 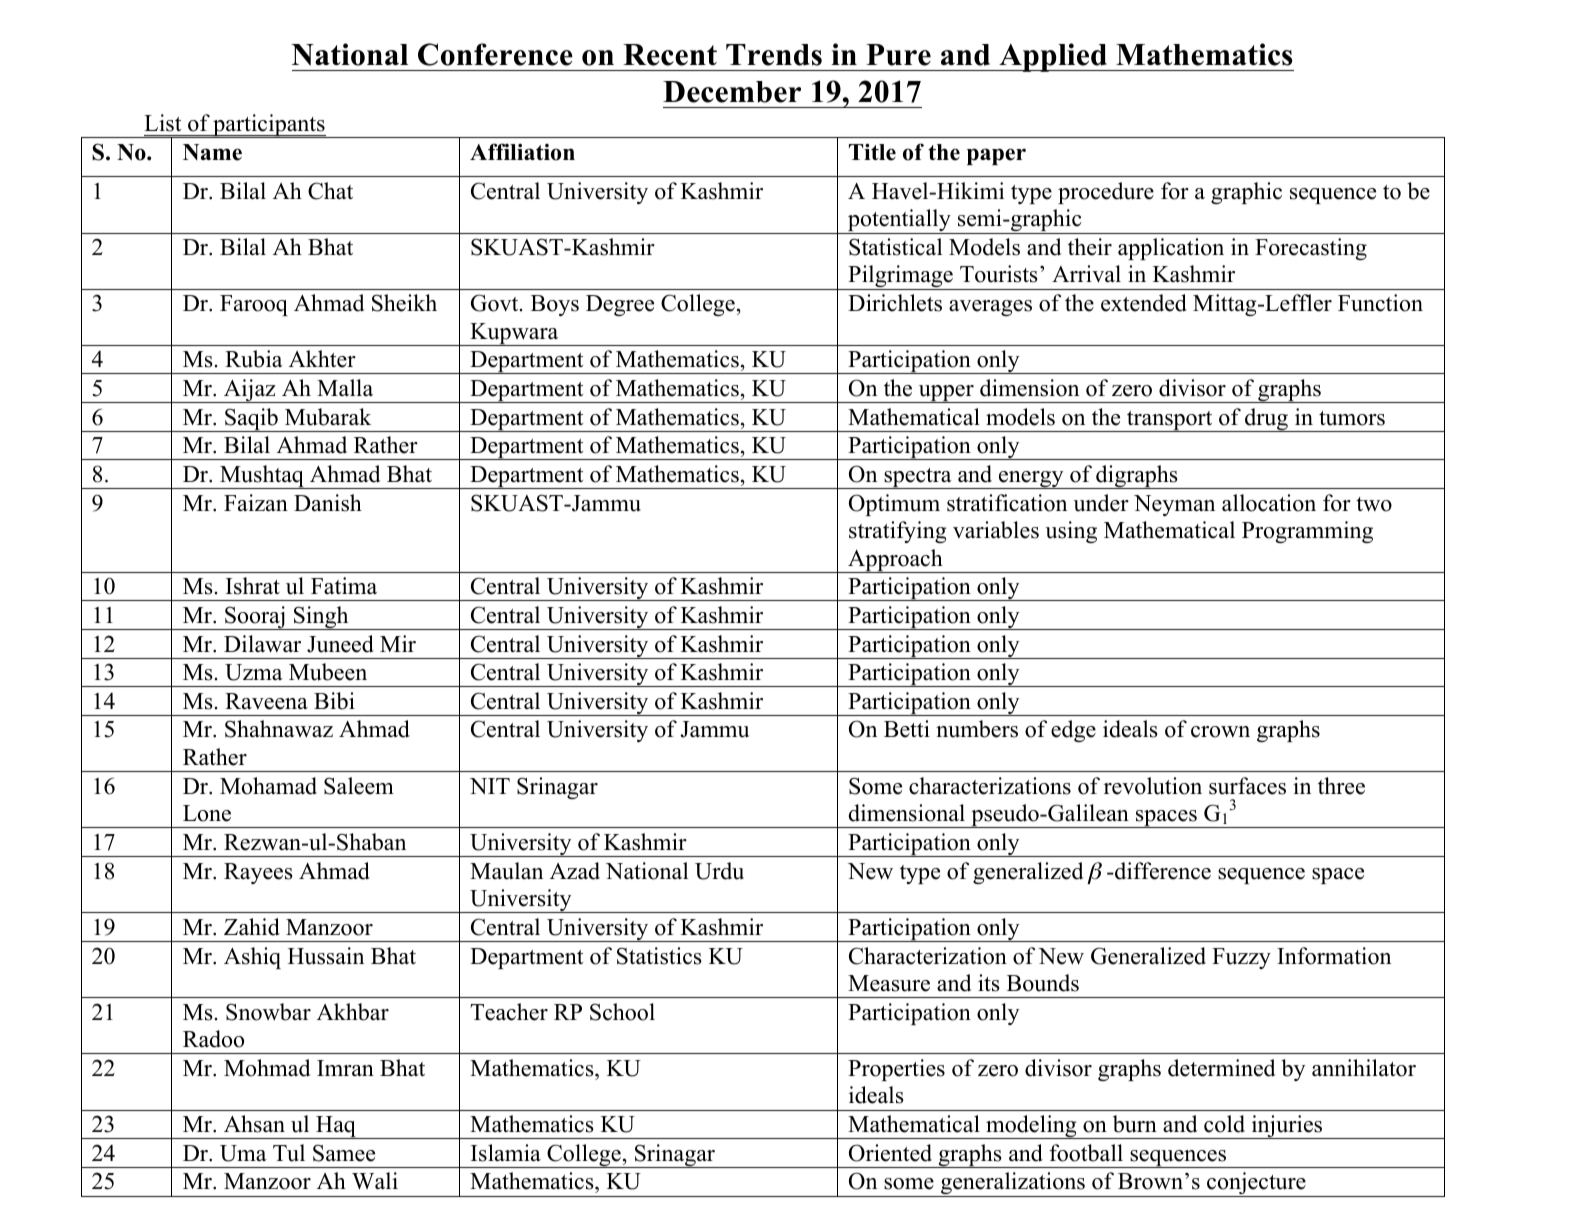 I want to click on Haq, so click(x=336, y=1127).
